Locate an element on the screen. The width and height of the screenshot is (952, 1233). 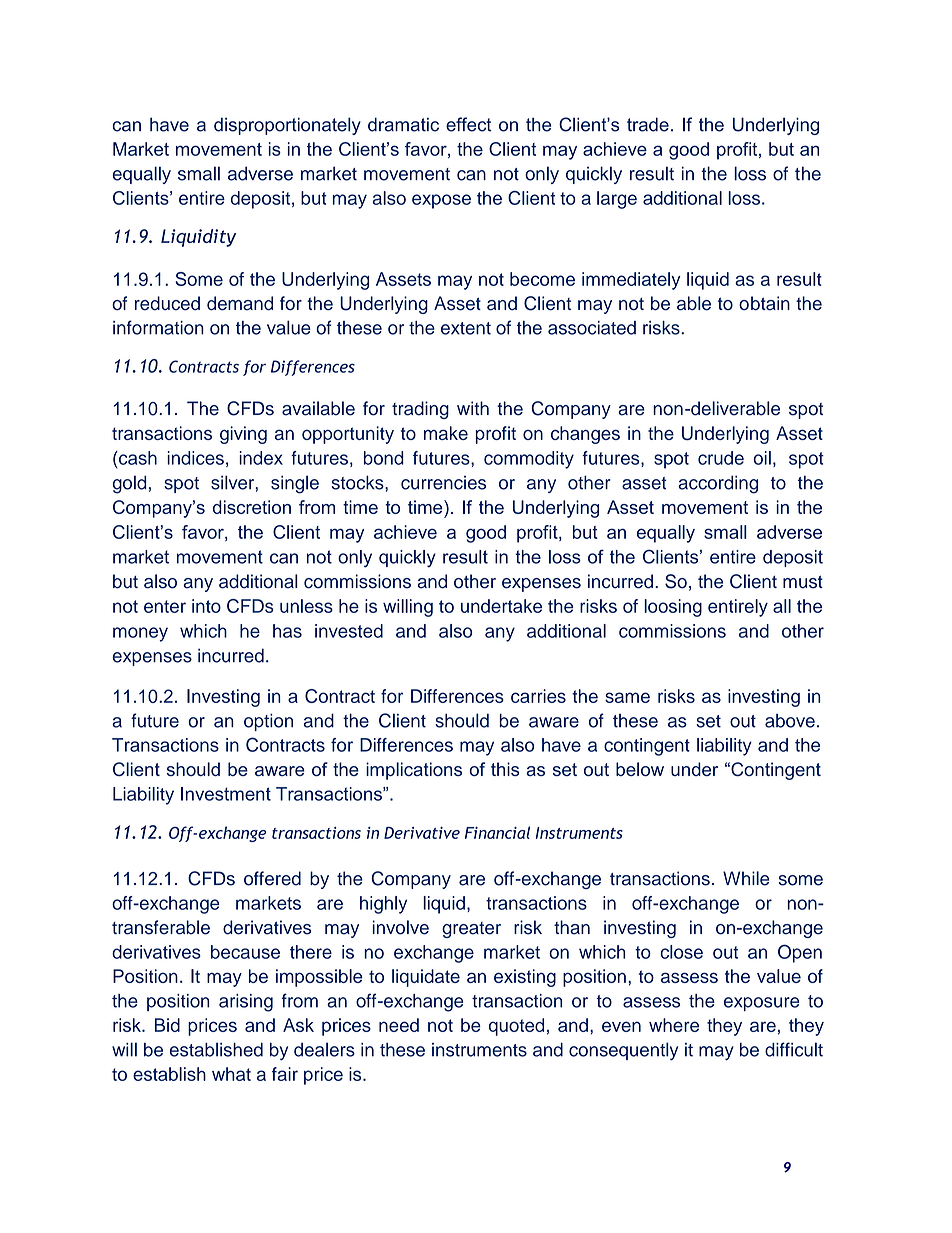
what is located at coordinates (231, 1074).
